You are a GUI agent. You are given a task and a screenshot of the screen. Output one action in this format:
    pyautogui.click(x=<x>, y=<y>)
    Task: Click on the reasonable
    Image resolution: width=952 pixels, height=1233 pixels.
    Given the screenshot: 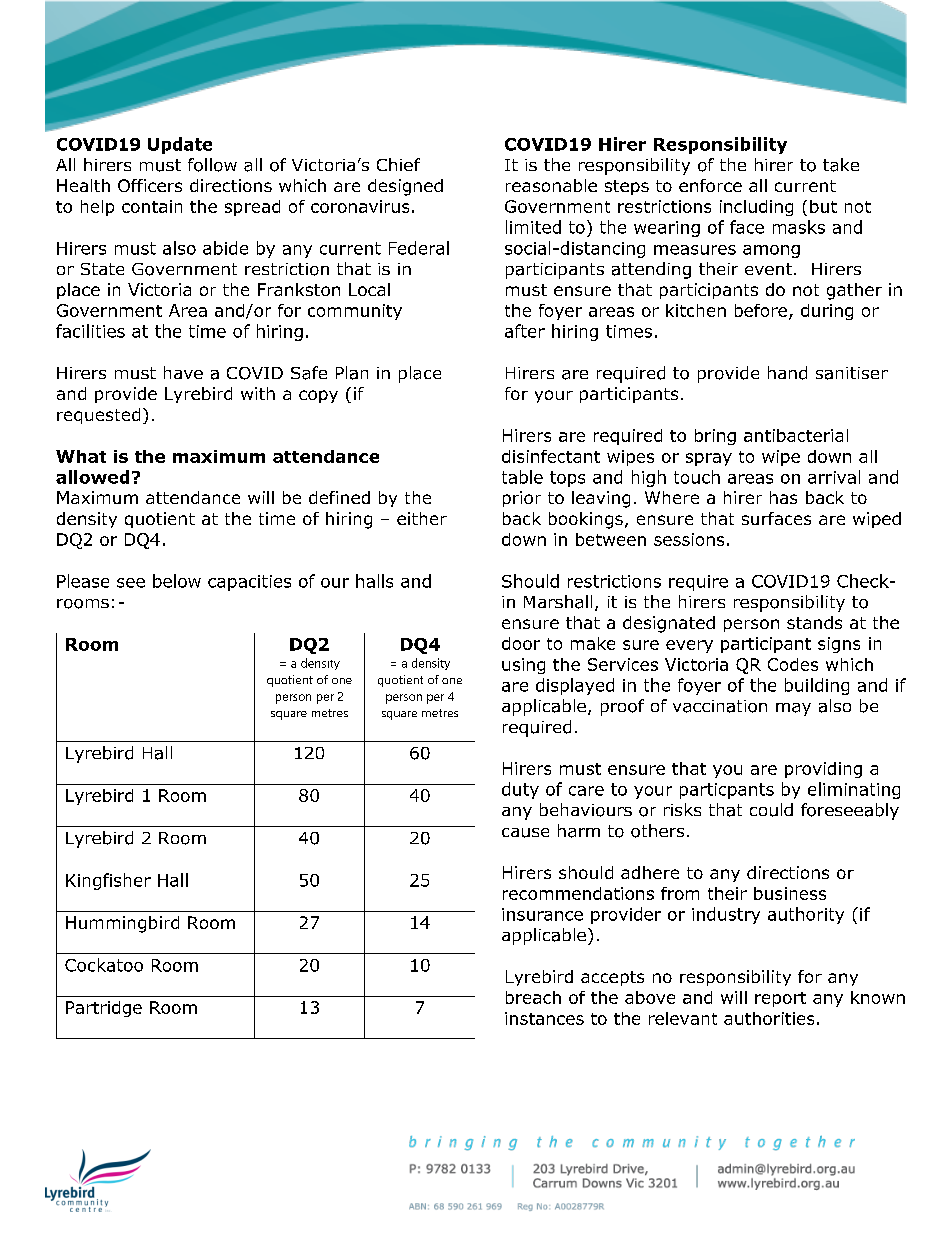 What is the action you would take?
    pyautogui.click(x=551, y=185)
